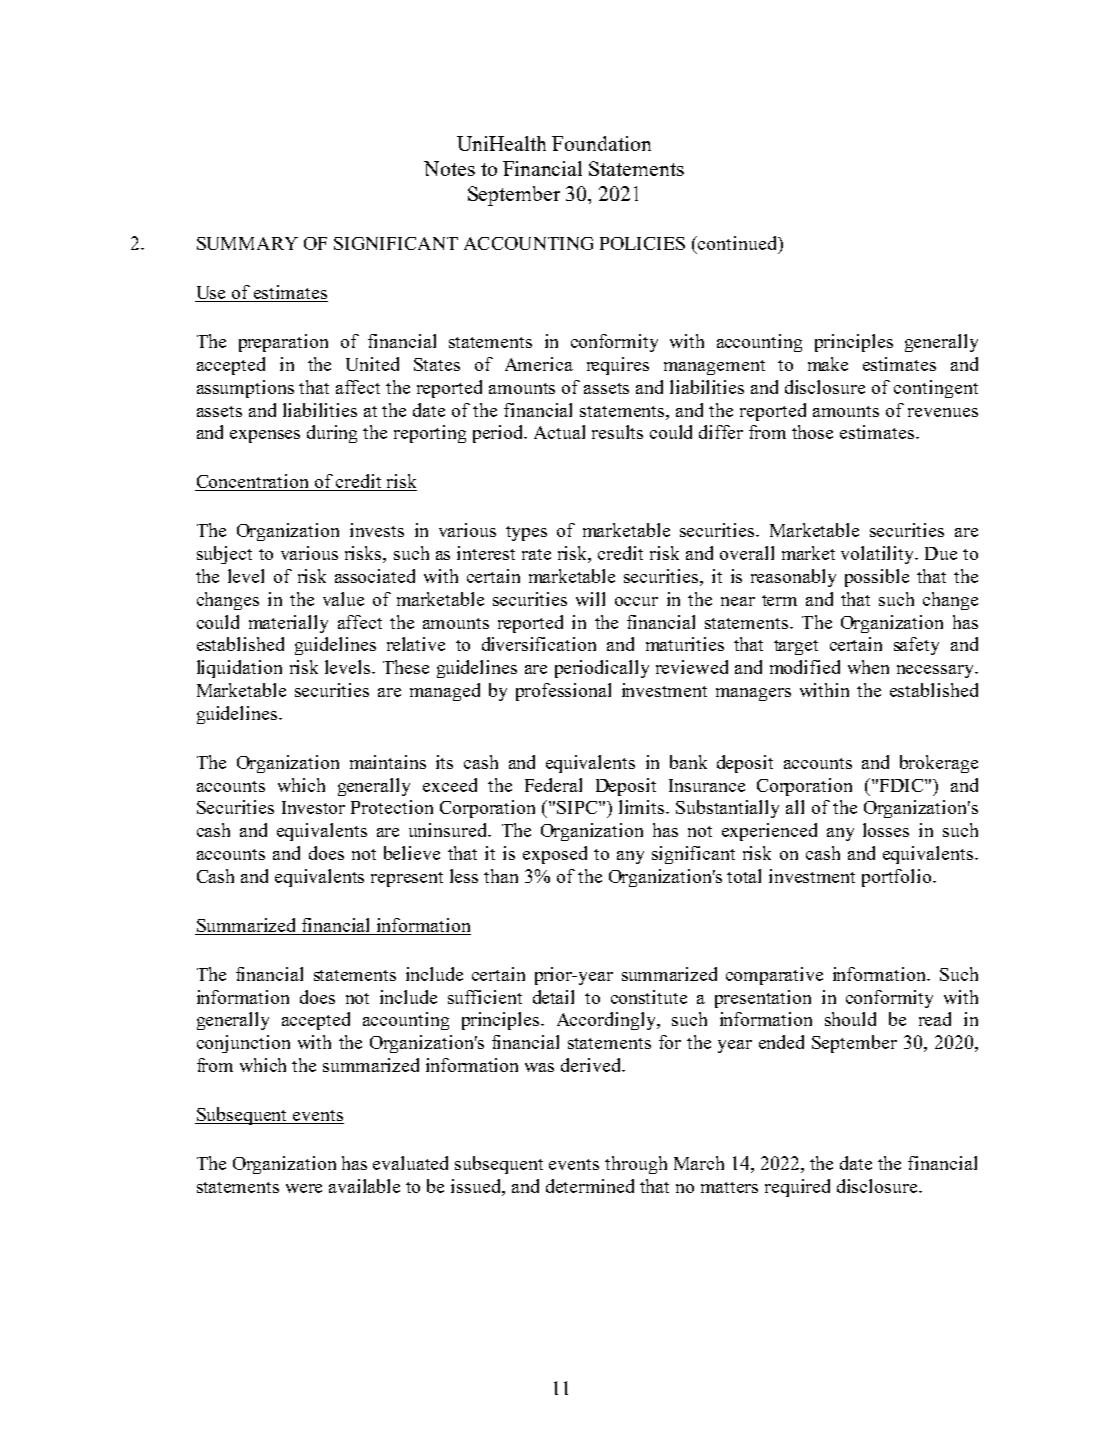 Image resolution: width=1109 pixels, height=1435 pixels. Describe the element at coordinates (738, 244) in the screenshot. I see `continued` at that location.
